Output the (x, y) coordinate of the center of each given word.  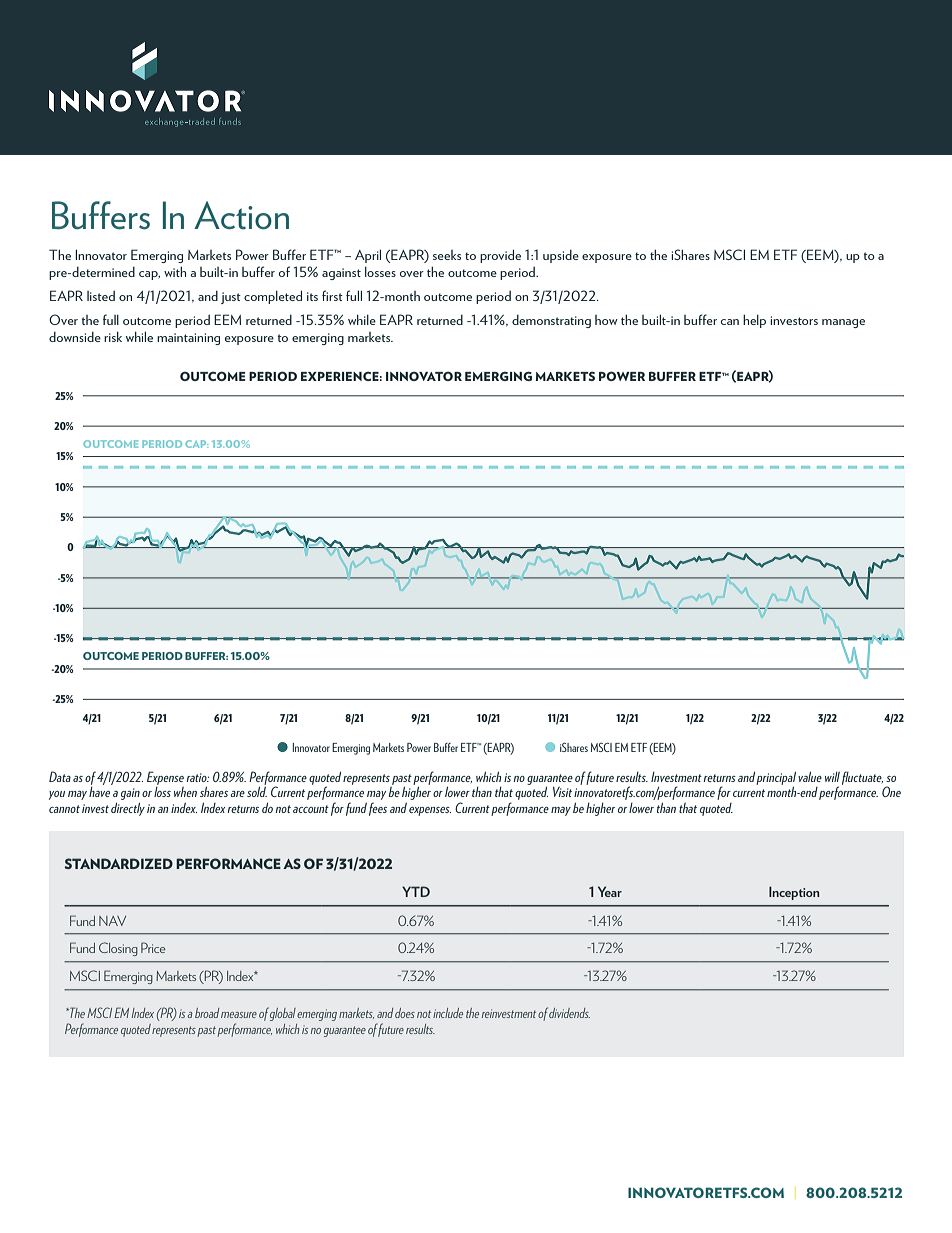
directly (128, 809)
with (175, 271)
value (810, 776)
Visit (562, 792)
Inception (794, 893)
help (754, 321)
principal (776, 779)
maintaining (188, 339)
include (448, 1013)
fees (378, 809)
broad (207, 1013)
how (606, 320)
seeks (447, 255)
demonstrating (551, 321)
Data (60, 776)
